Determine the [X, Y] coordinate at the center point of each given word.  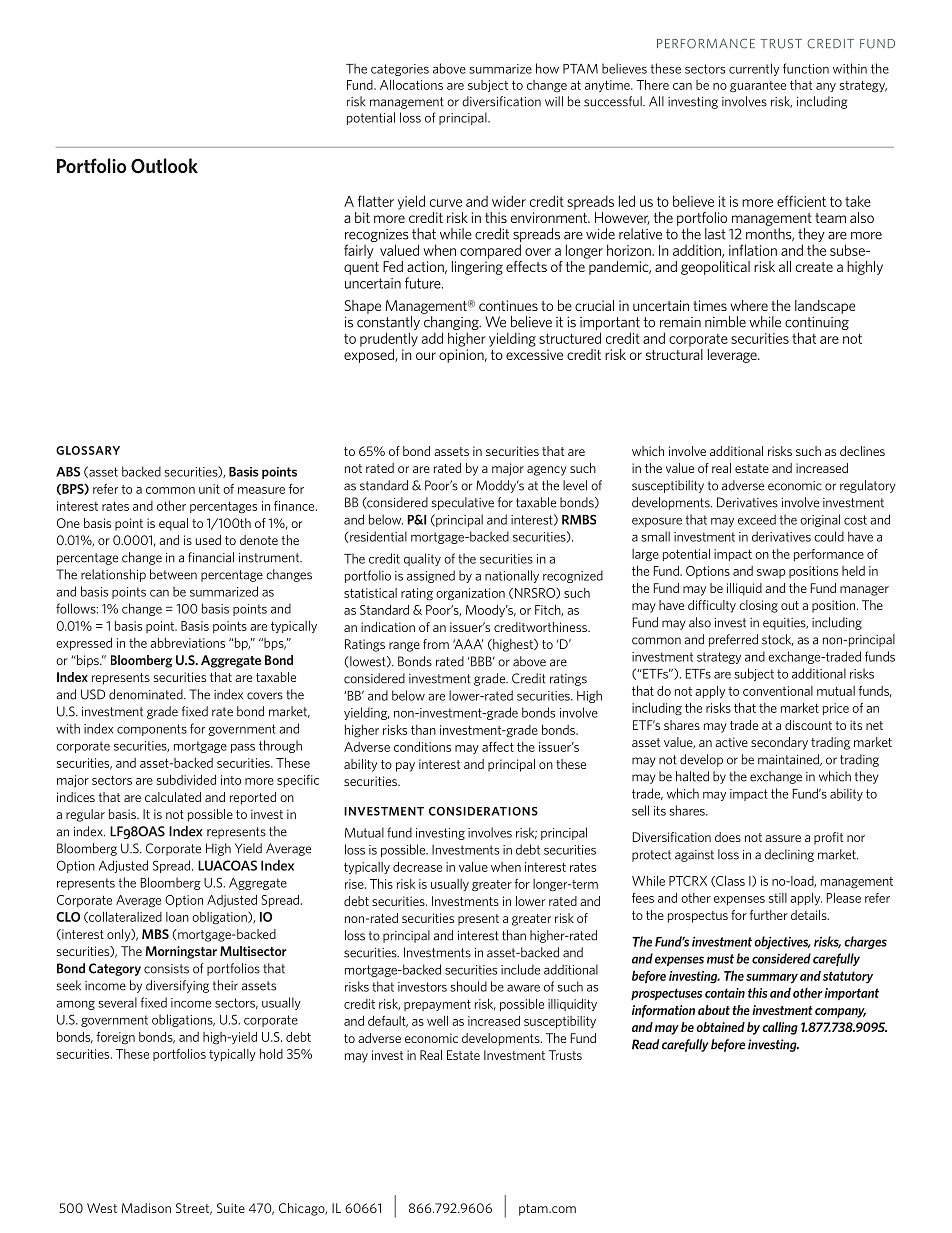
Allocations [411, 85]
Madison [146, 1208]
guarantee [758, 87]
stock [778, 640]
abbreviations [187, 643]
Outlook [164, 166]
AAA [468, 644]
